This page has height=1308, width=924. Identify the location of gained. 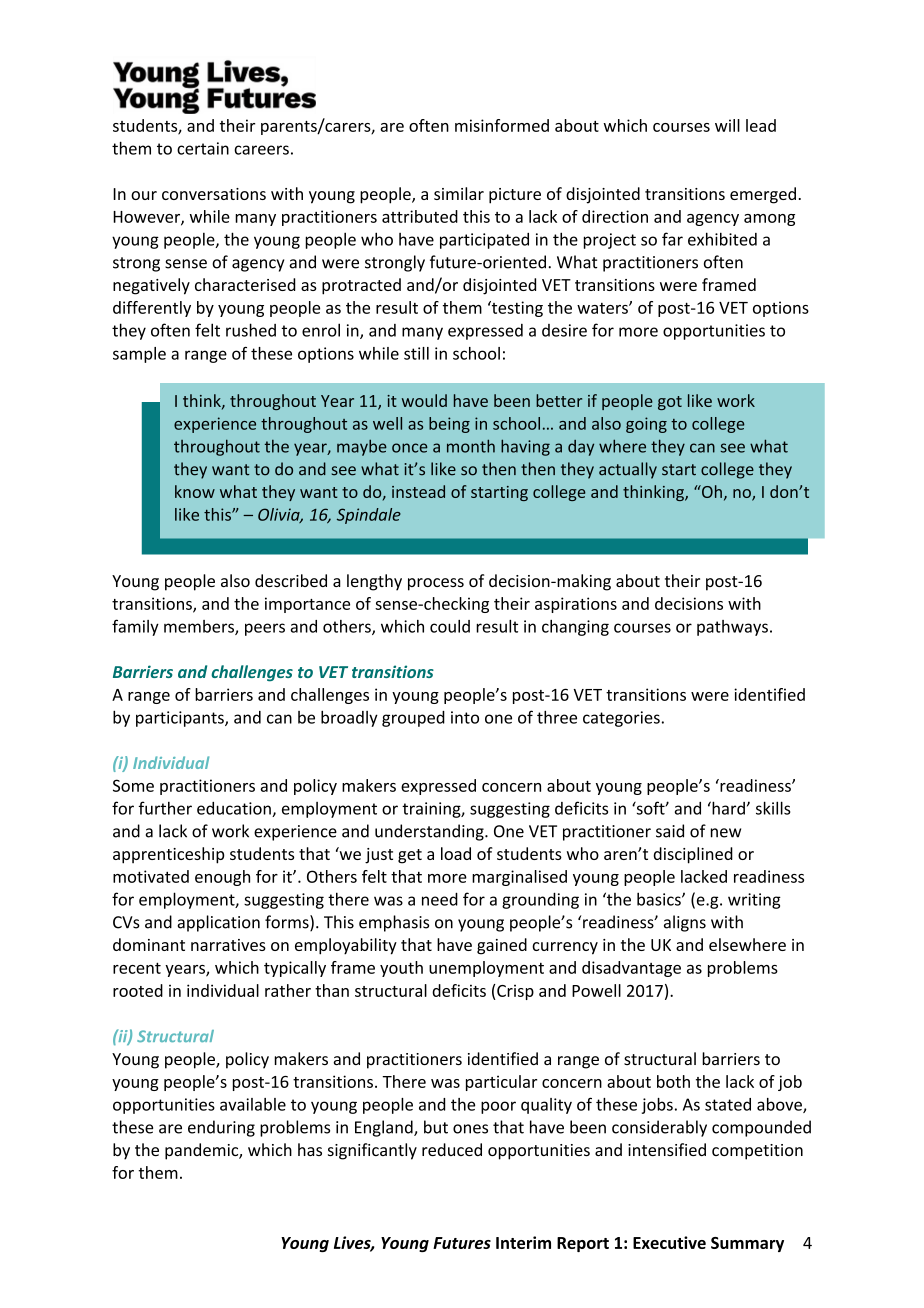
(502, 946).
